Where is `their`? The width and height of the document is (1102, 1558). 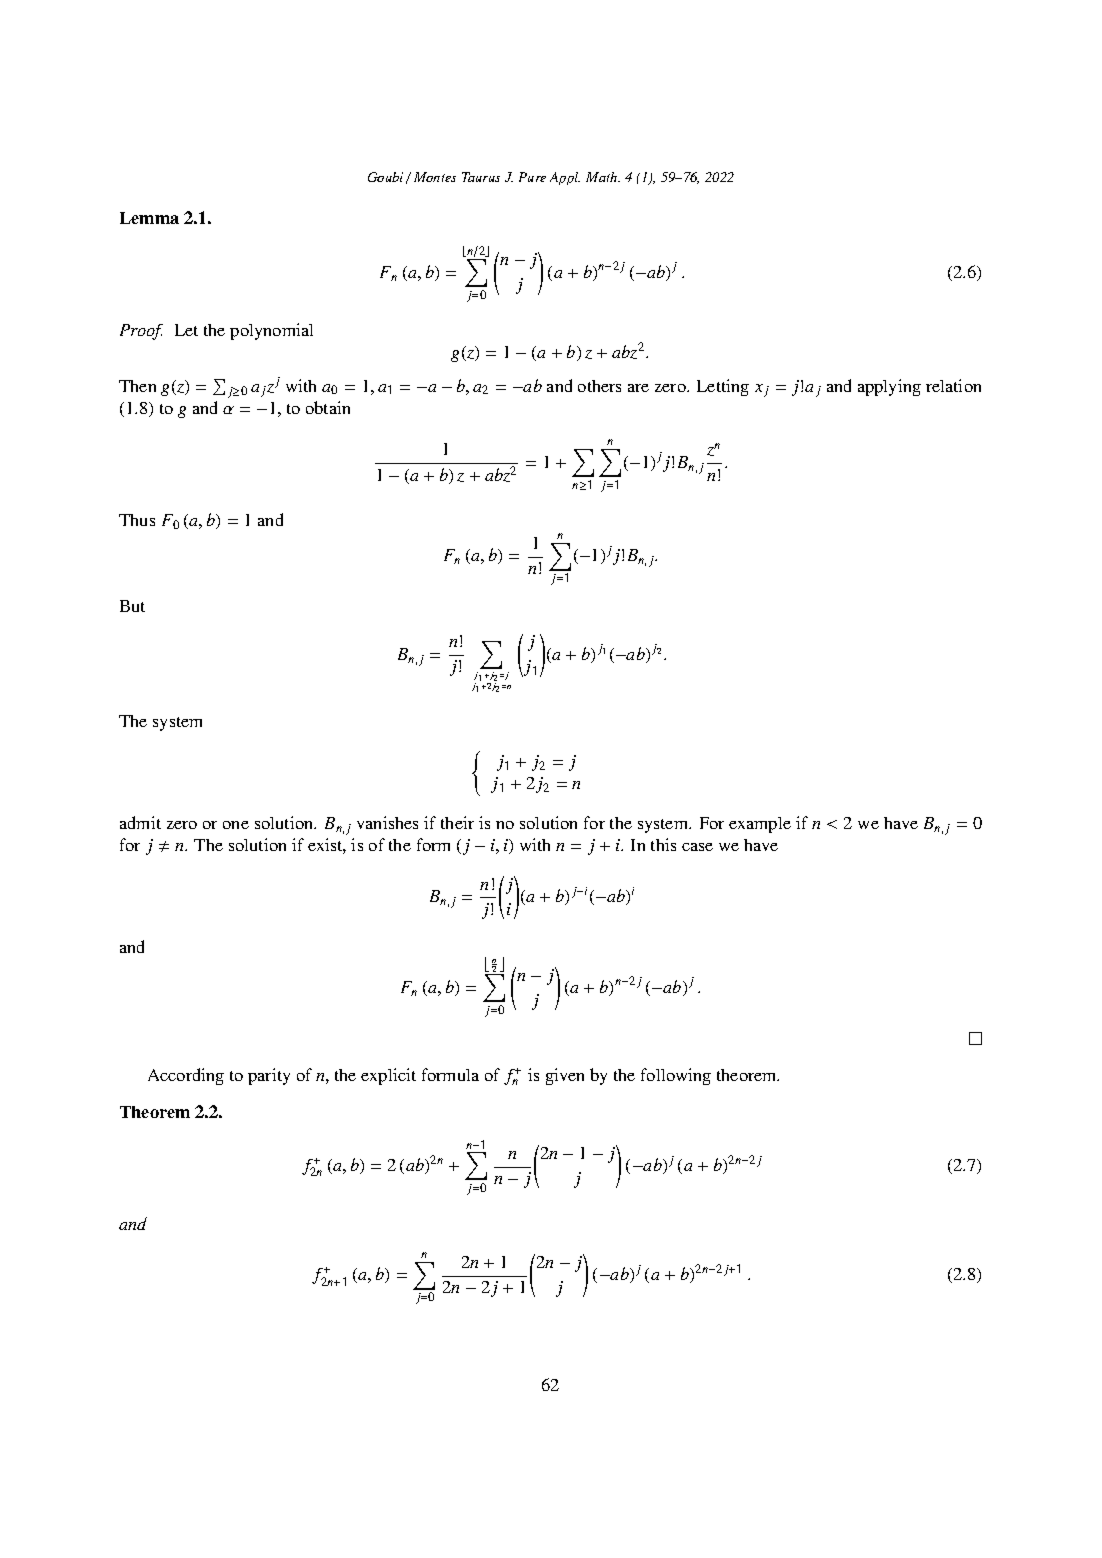
their is located at coordinates (457, 822).
